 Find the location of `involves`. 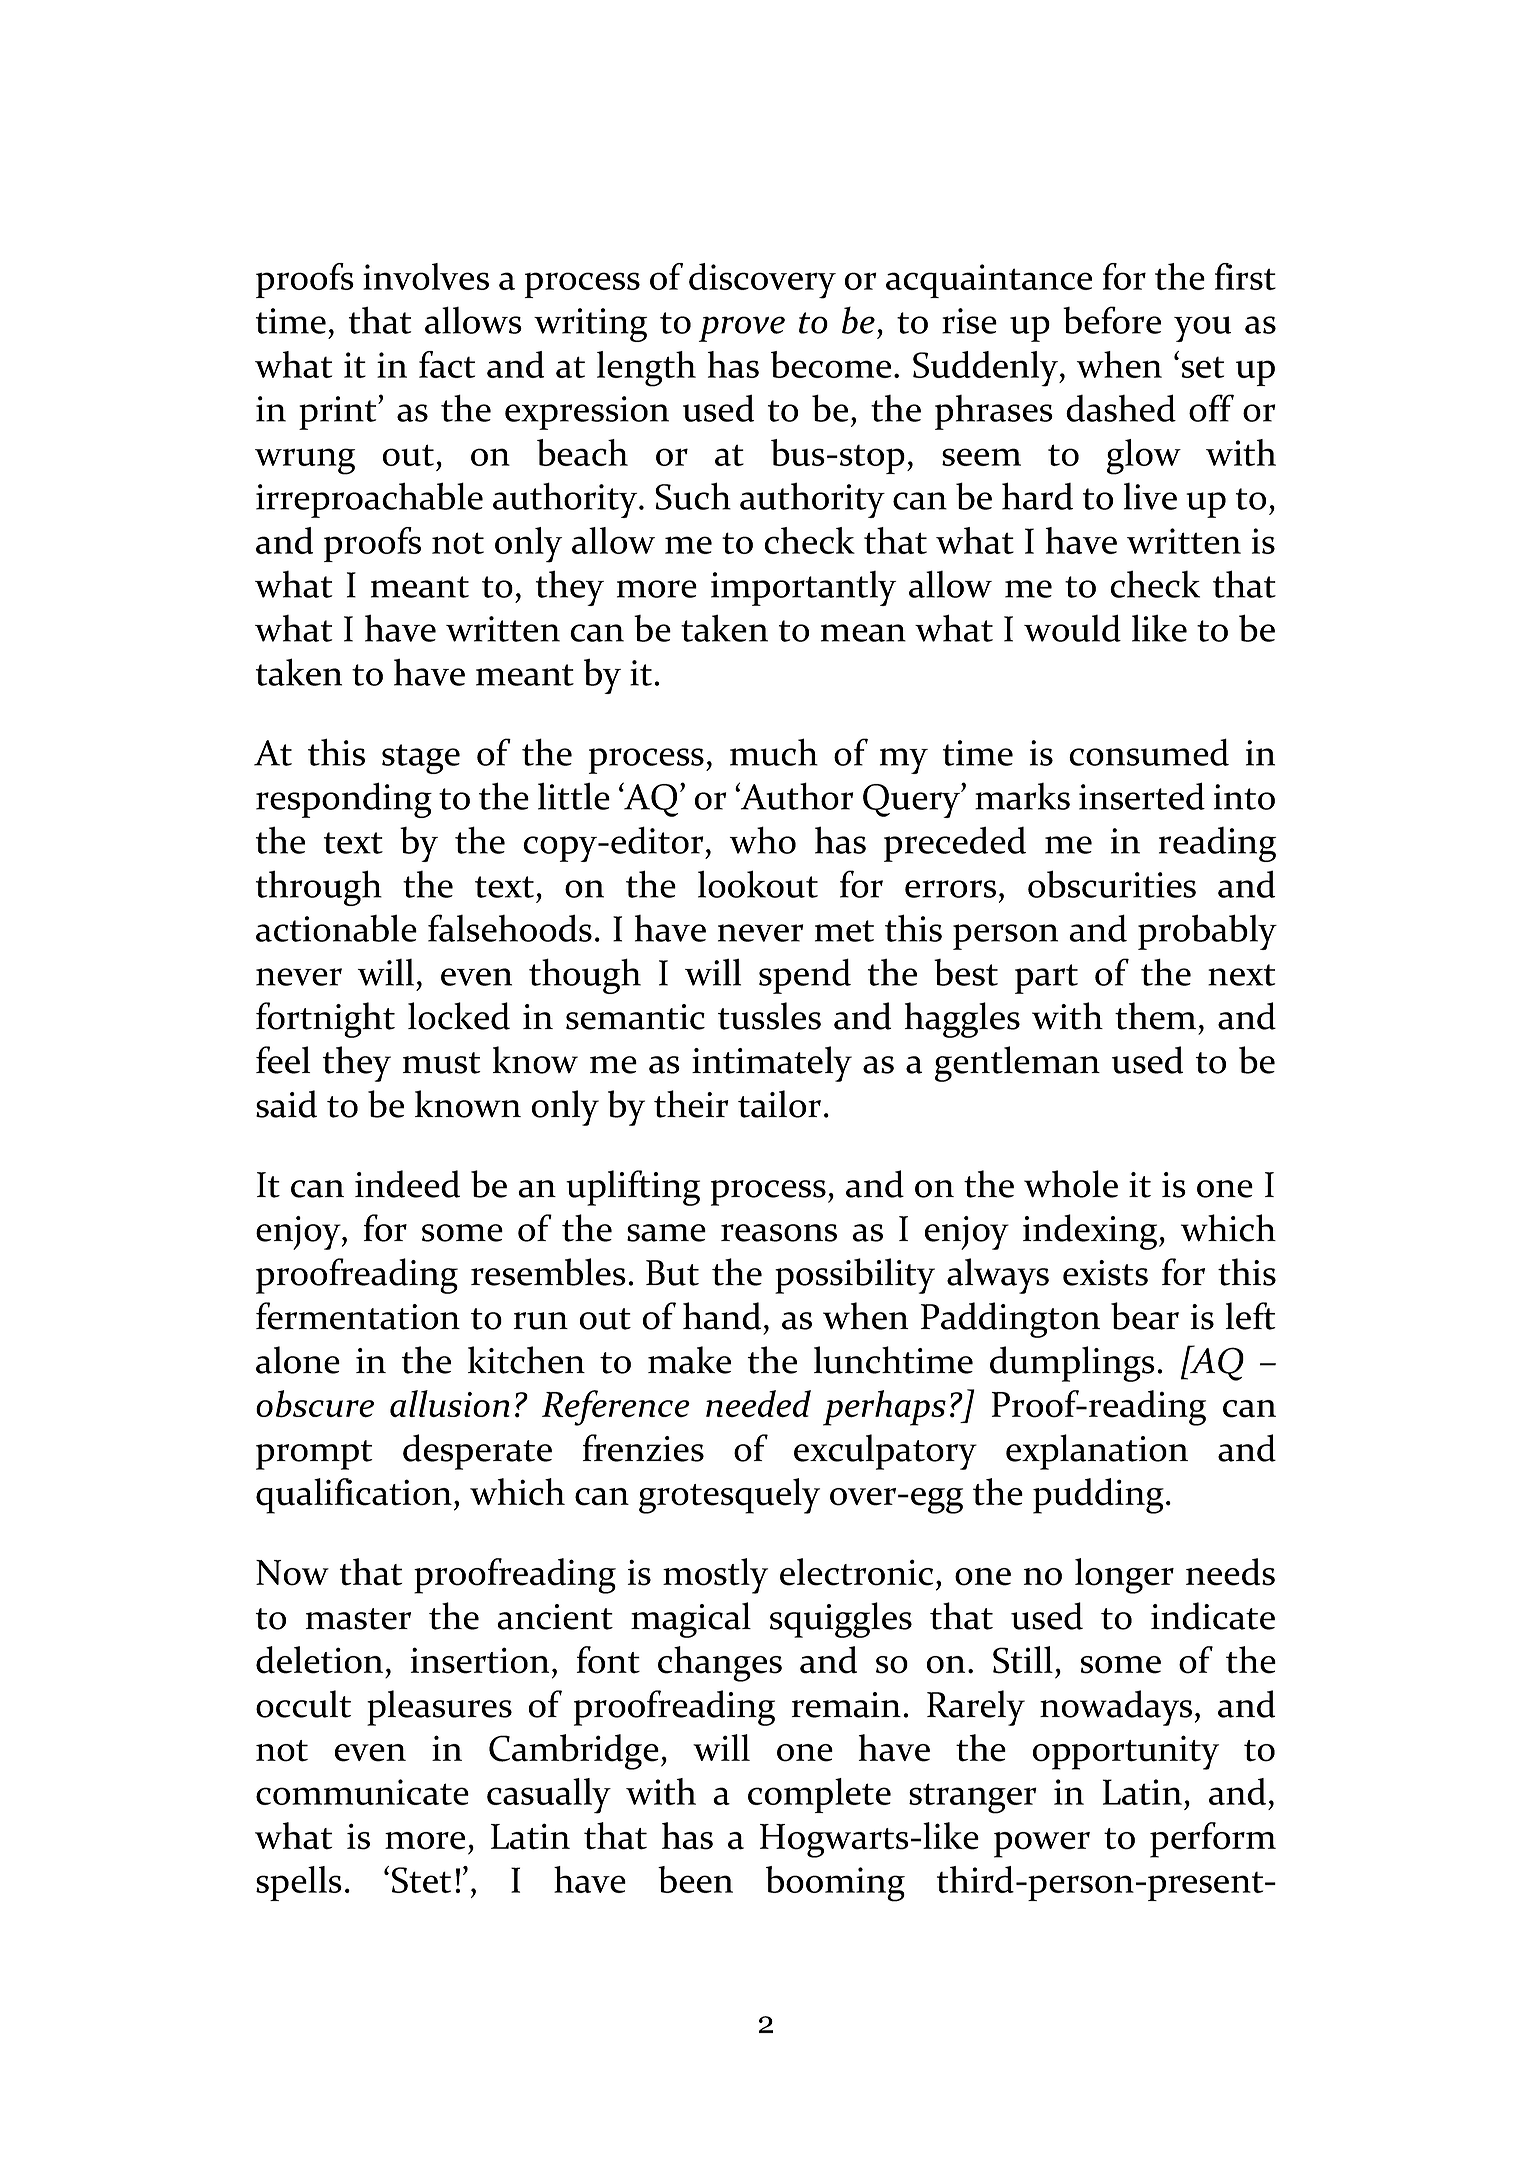

involves is located at coordinates (426, 276).
